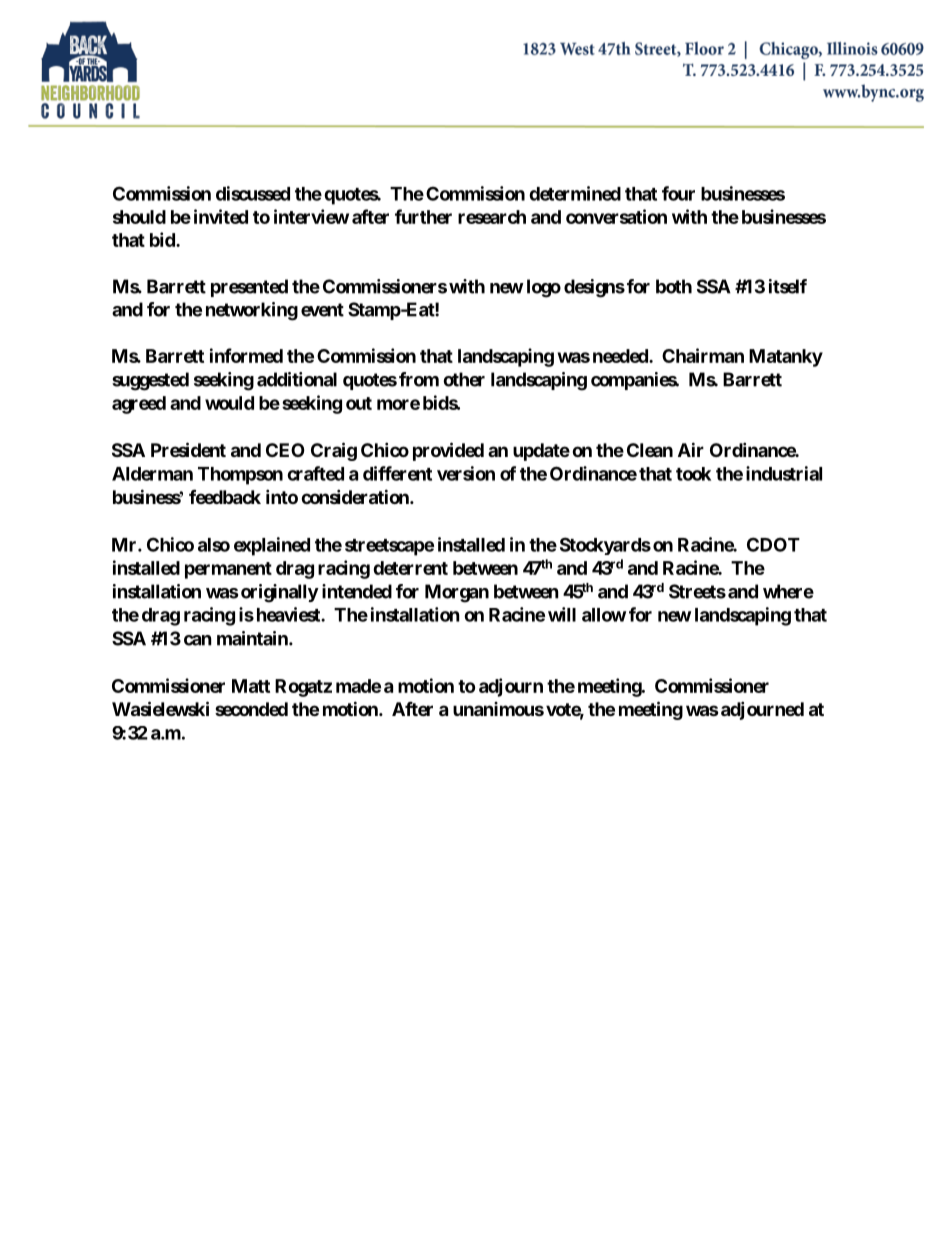 The image size is (952, 1233). What do you see at coordinates (251, 686) in the screenshot?
I see `Matt` at bounding box center [251, 686].
